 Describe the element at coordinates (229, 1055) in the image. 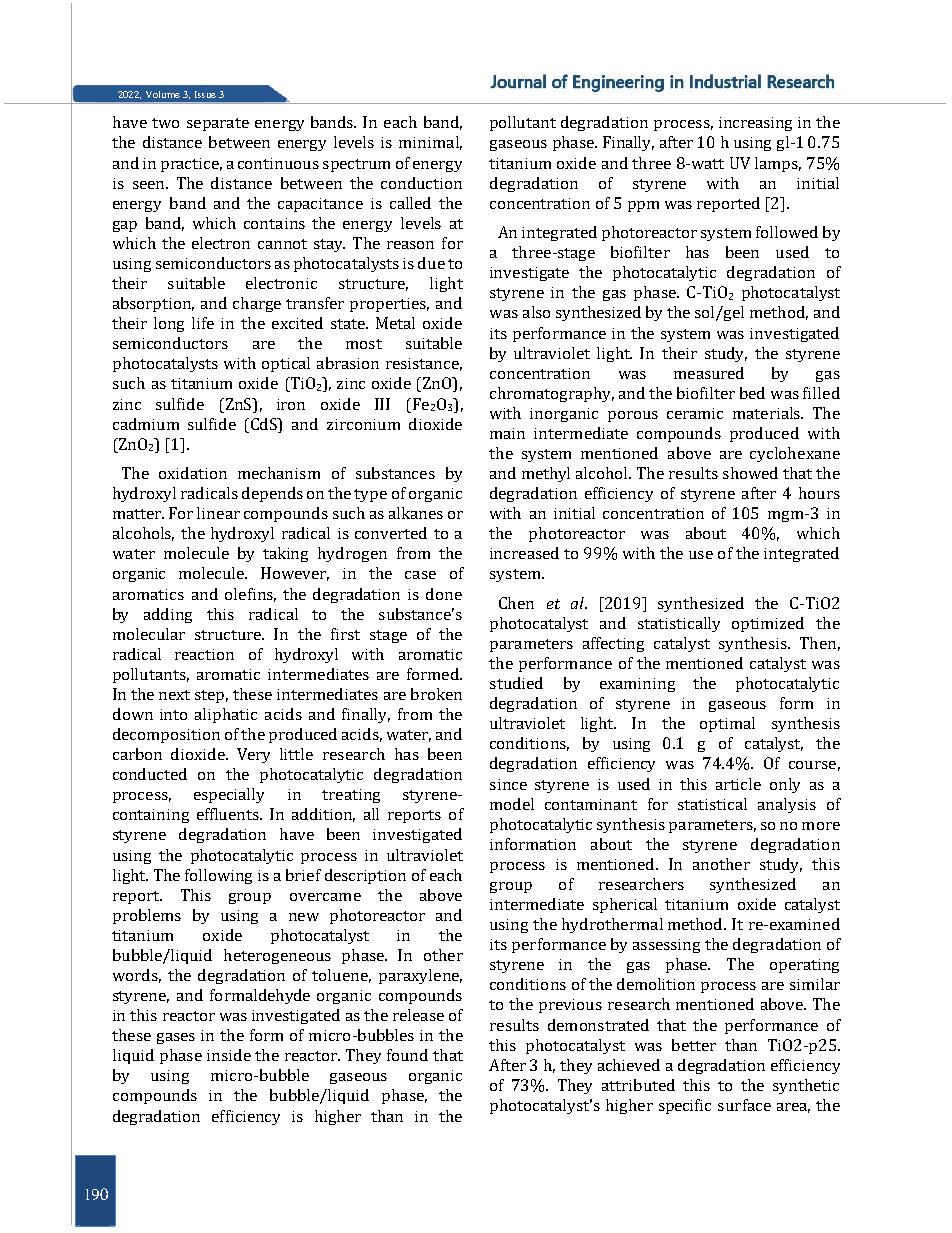

I see `inside` at that location.
